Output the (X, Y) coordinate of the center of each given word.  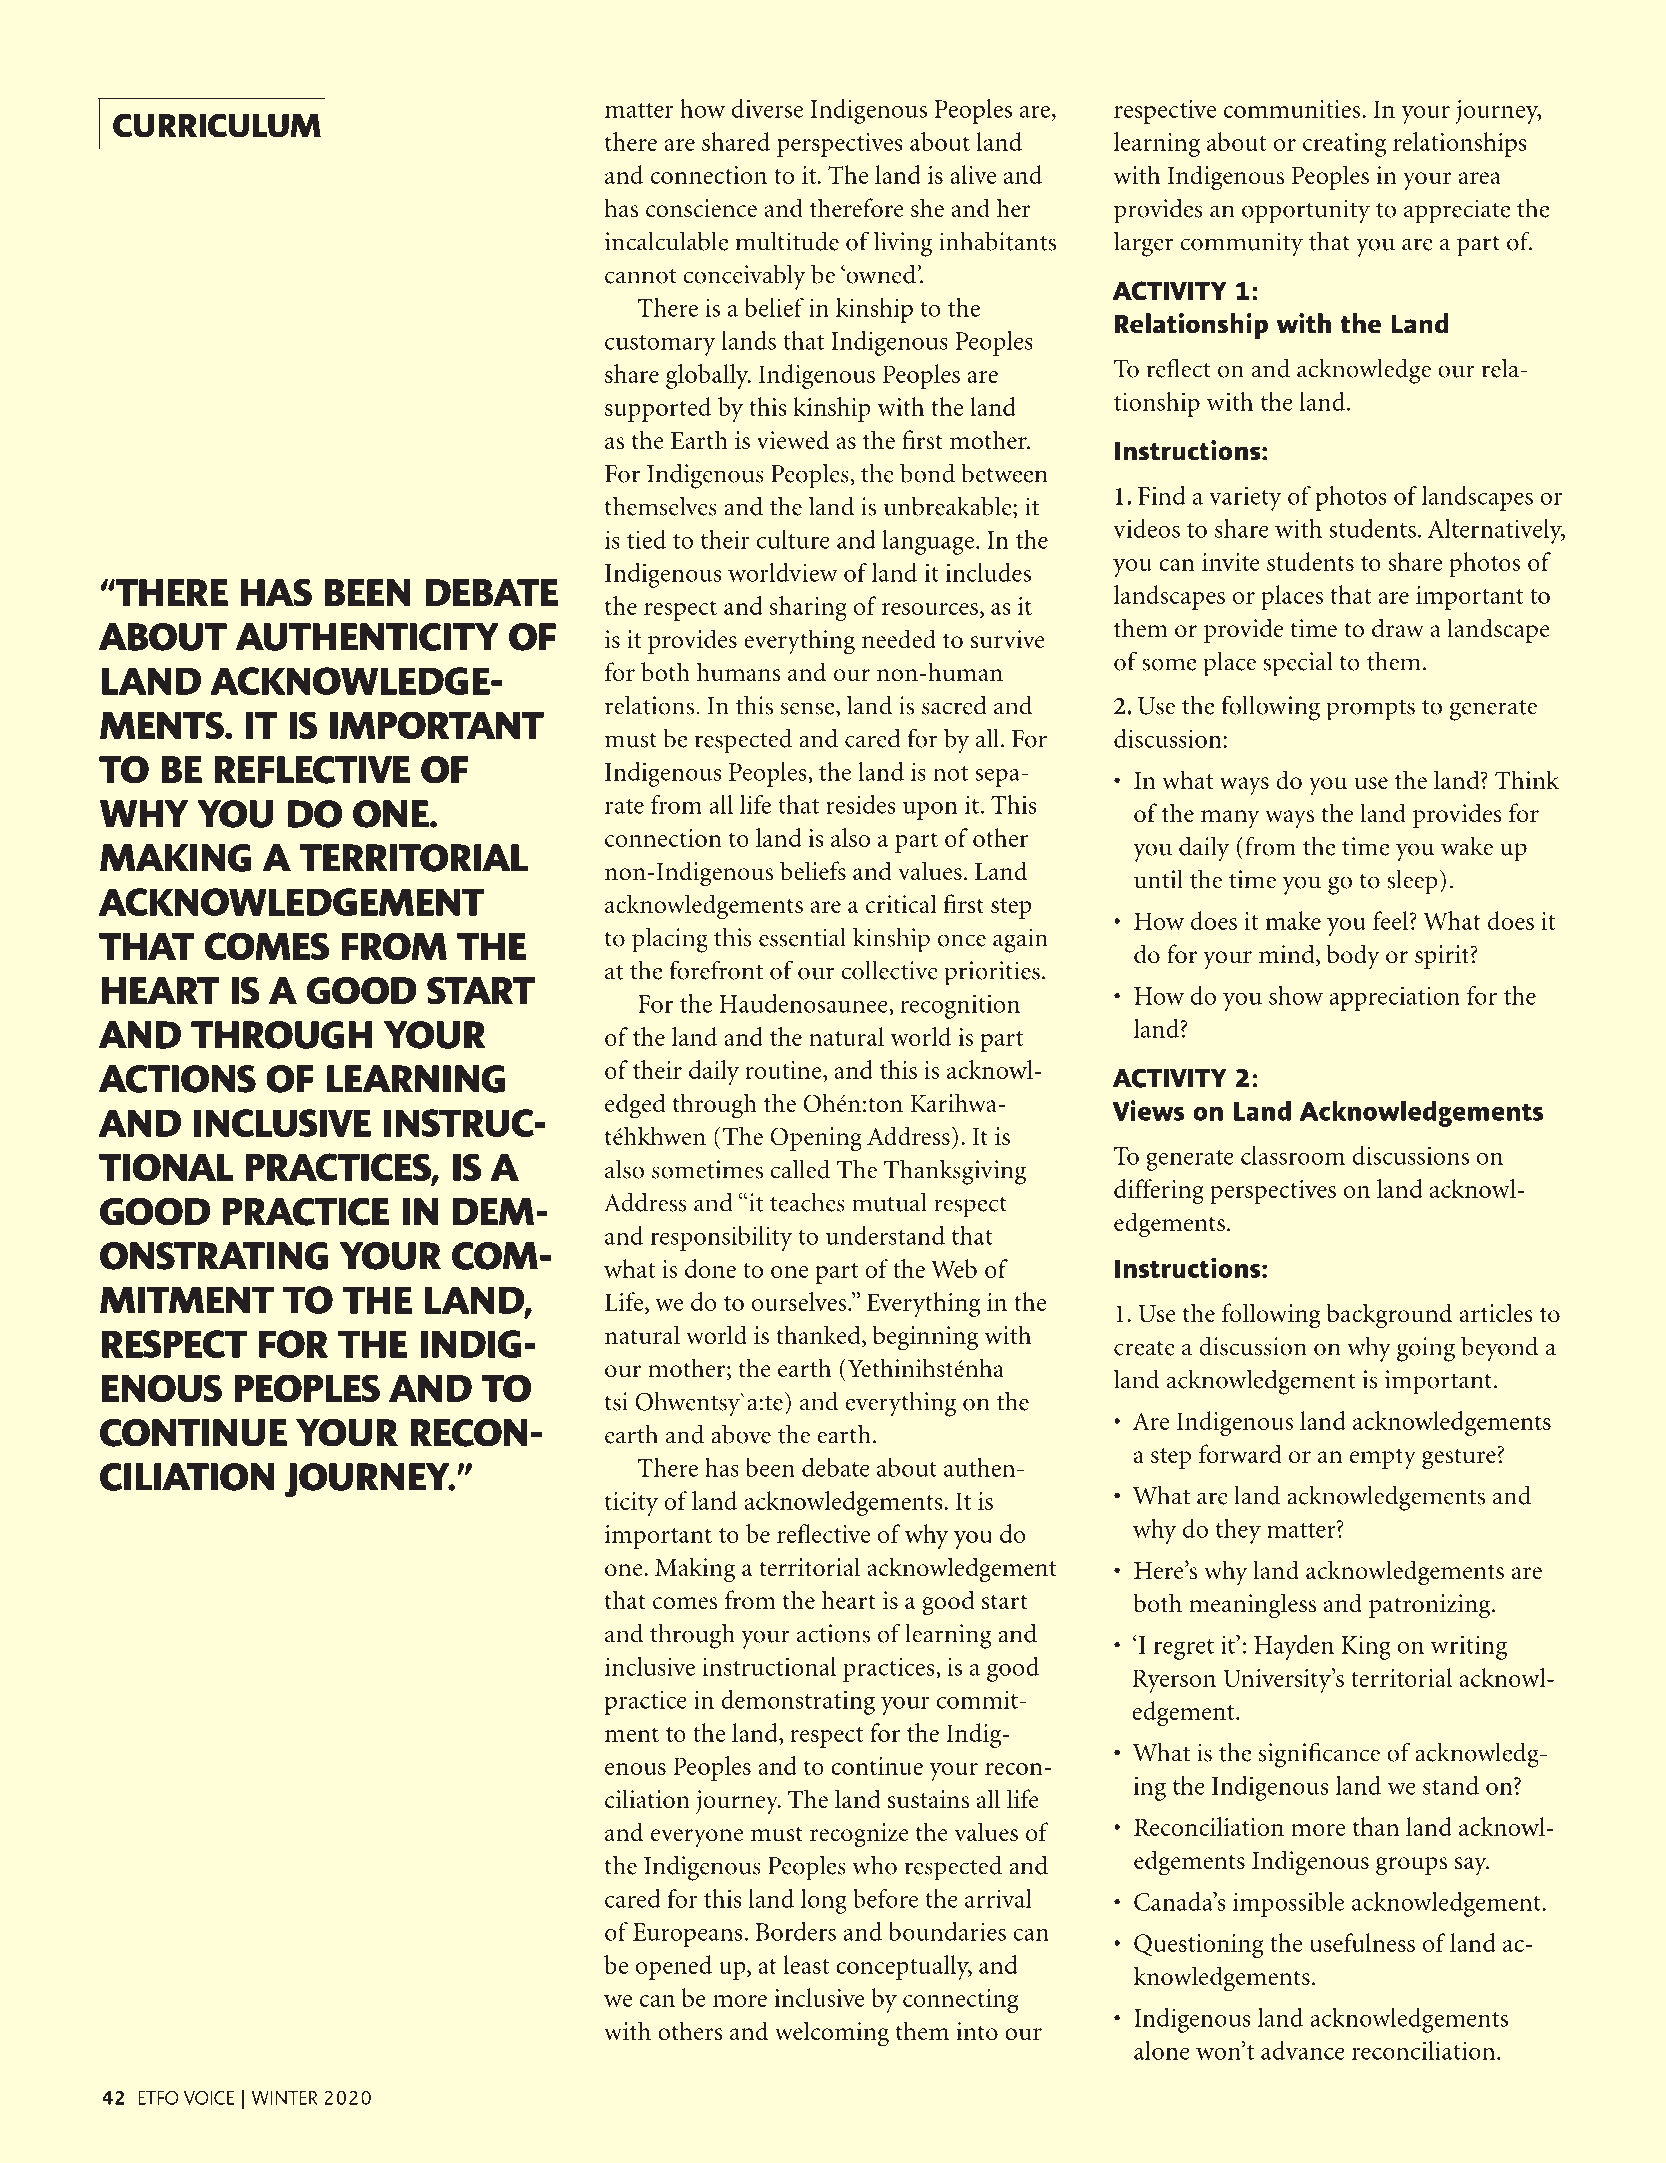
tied (646, 539)
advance (1303, 2050)
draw (1398, 628)
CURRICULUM (217, 125)
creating (1344, 145)
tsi (616, 1401)
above (741, 1434)
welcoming (832, 2034)
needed (899, 639)
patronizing (1431, 1606)
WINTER (284, 2098)
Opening (816, 1139)
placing (670, 940)
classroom (1293, 1155)
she (927, 208)
